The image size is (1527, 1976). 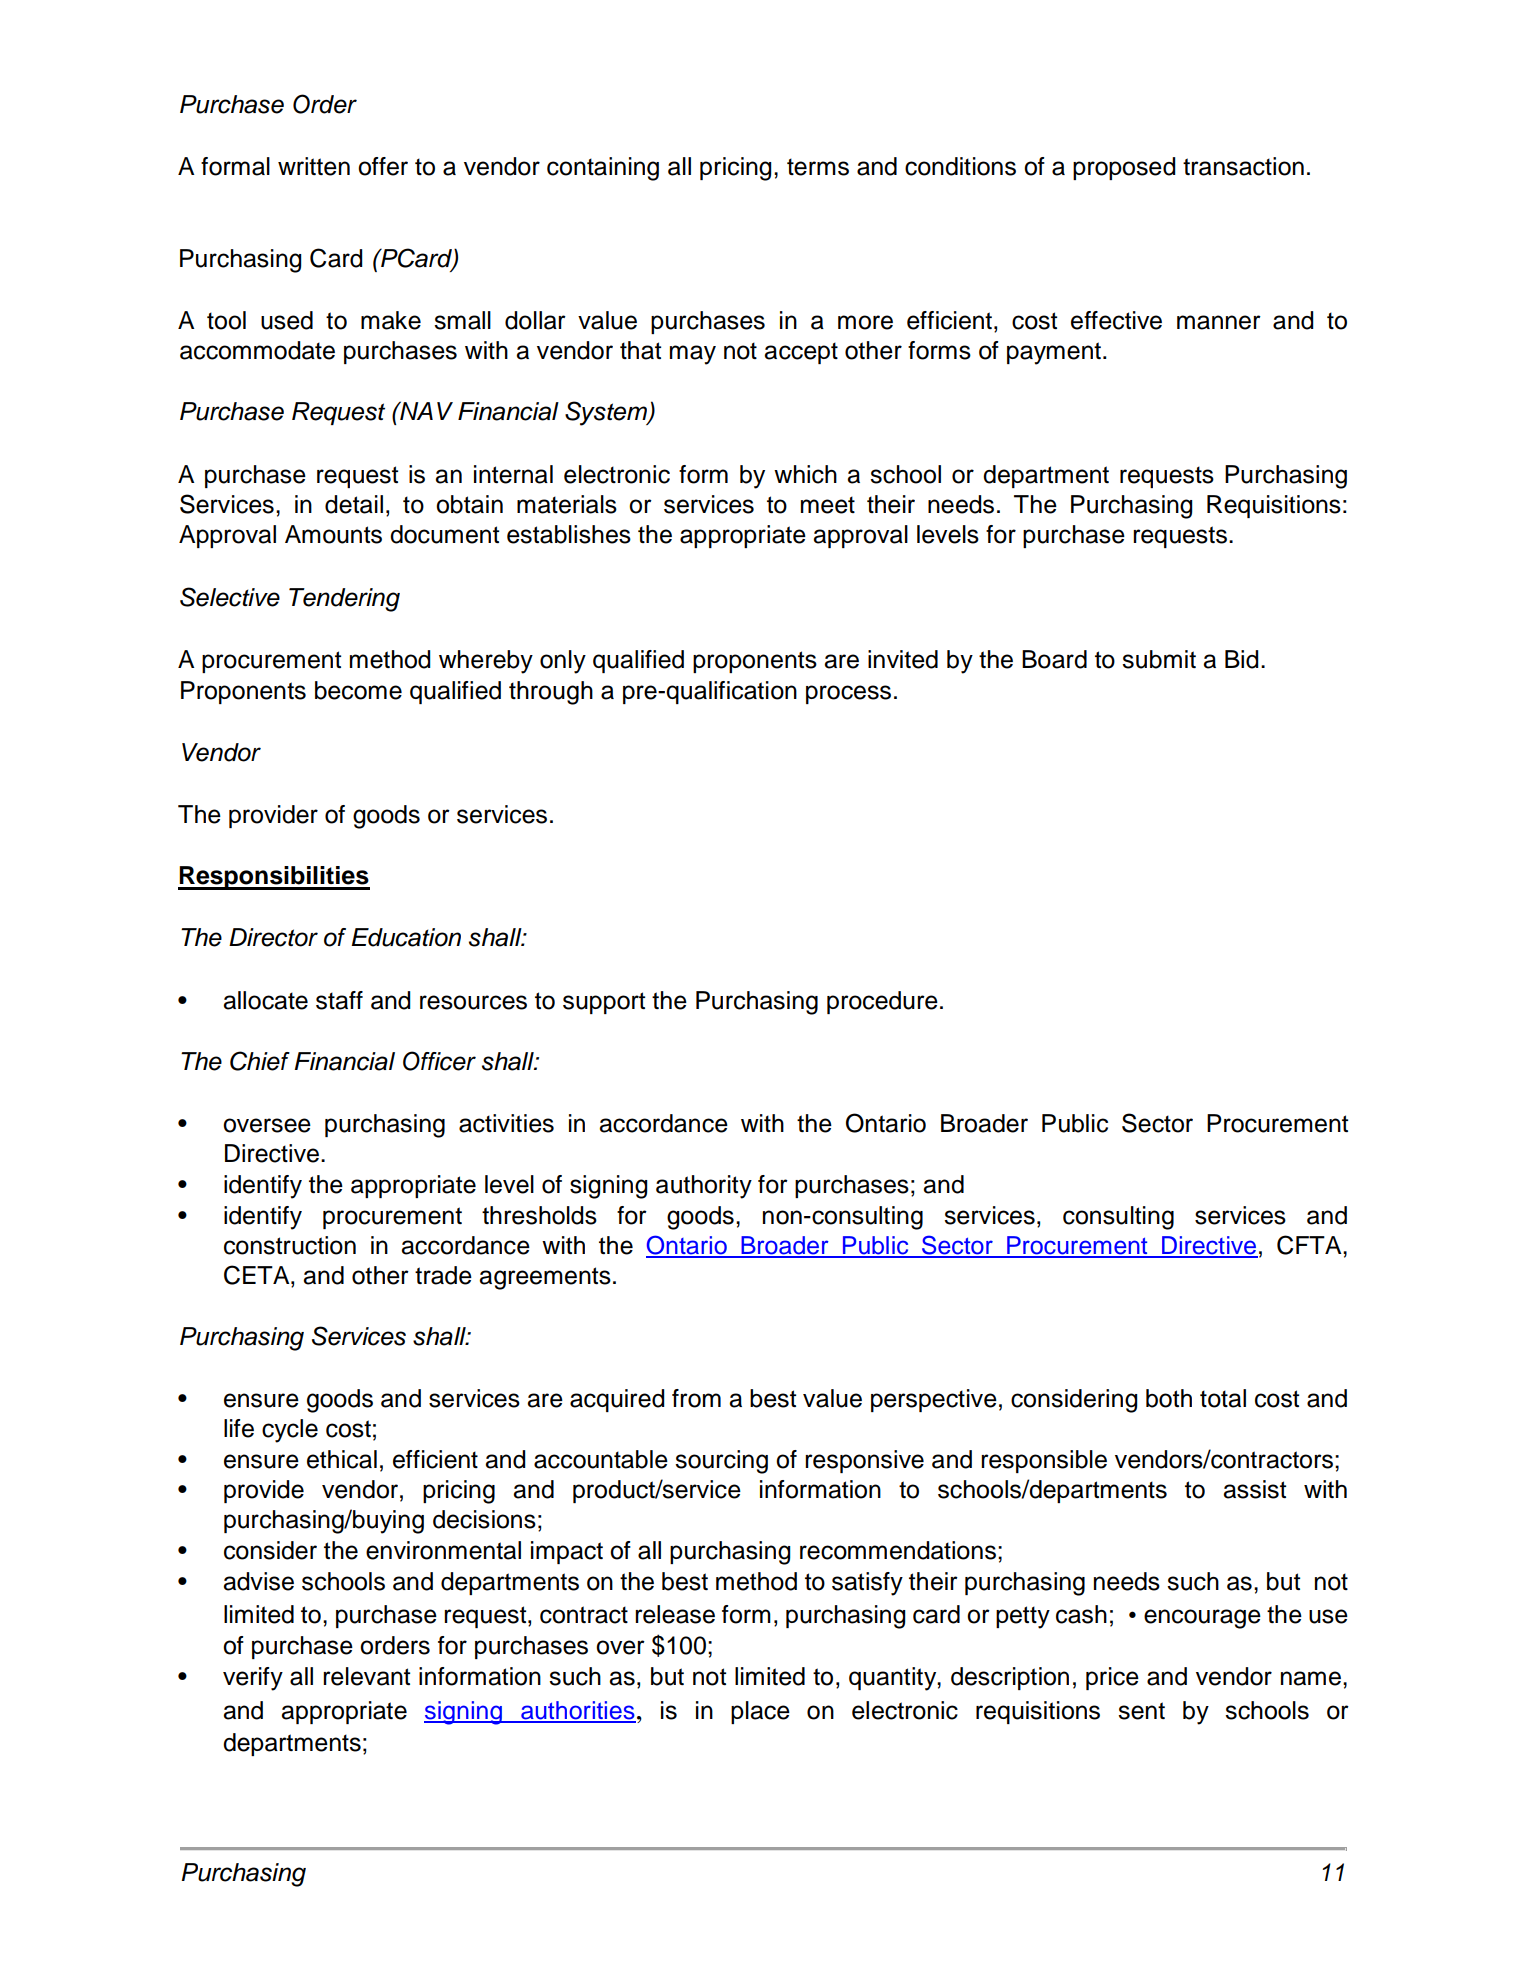 I want to click on proposed, so click(x=1124, y=168).
